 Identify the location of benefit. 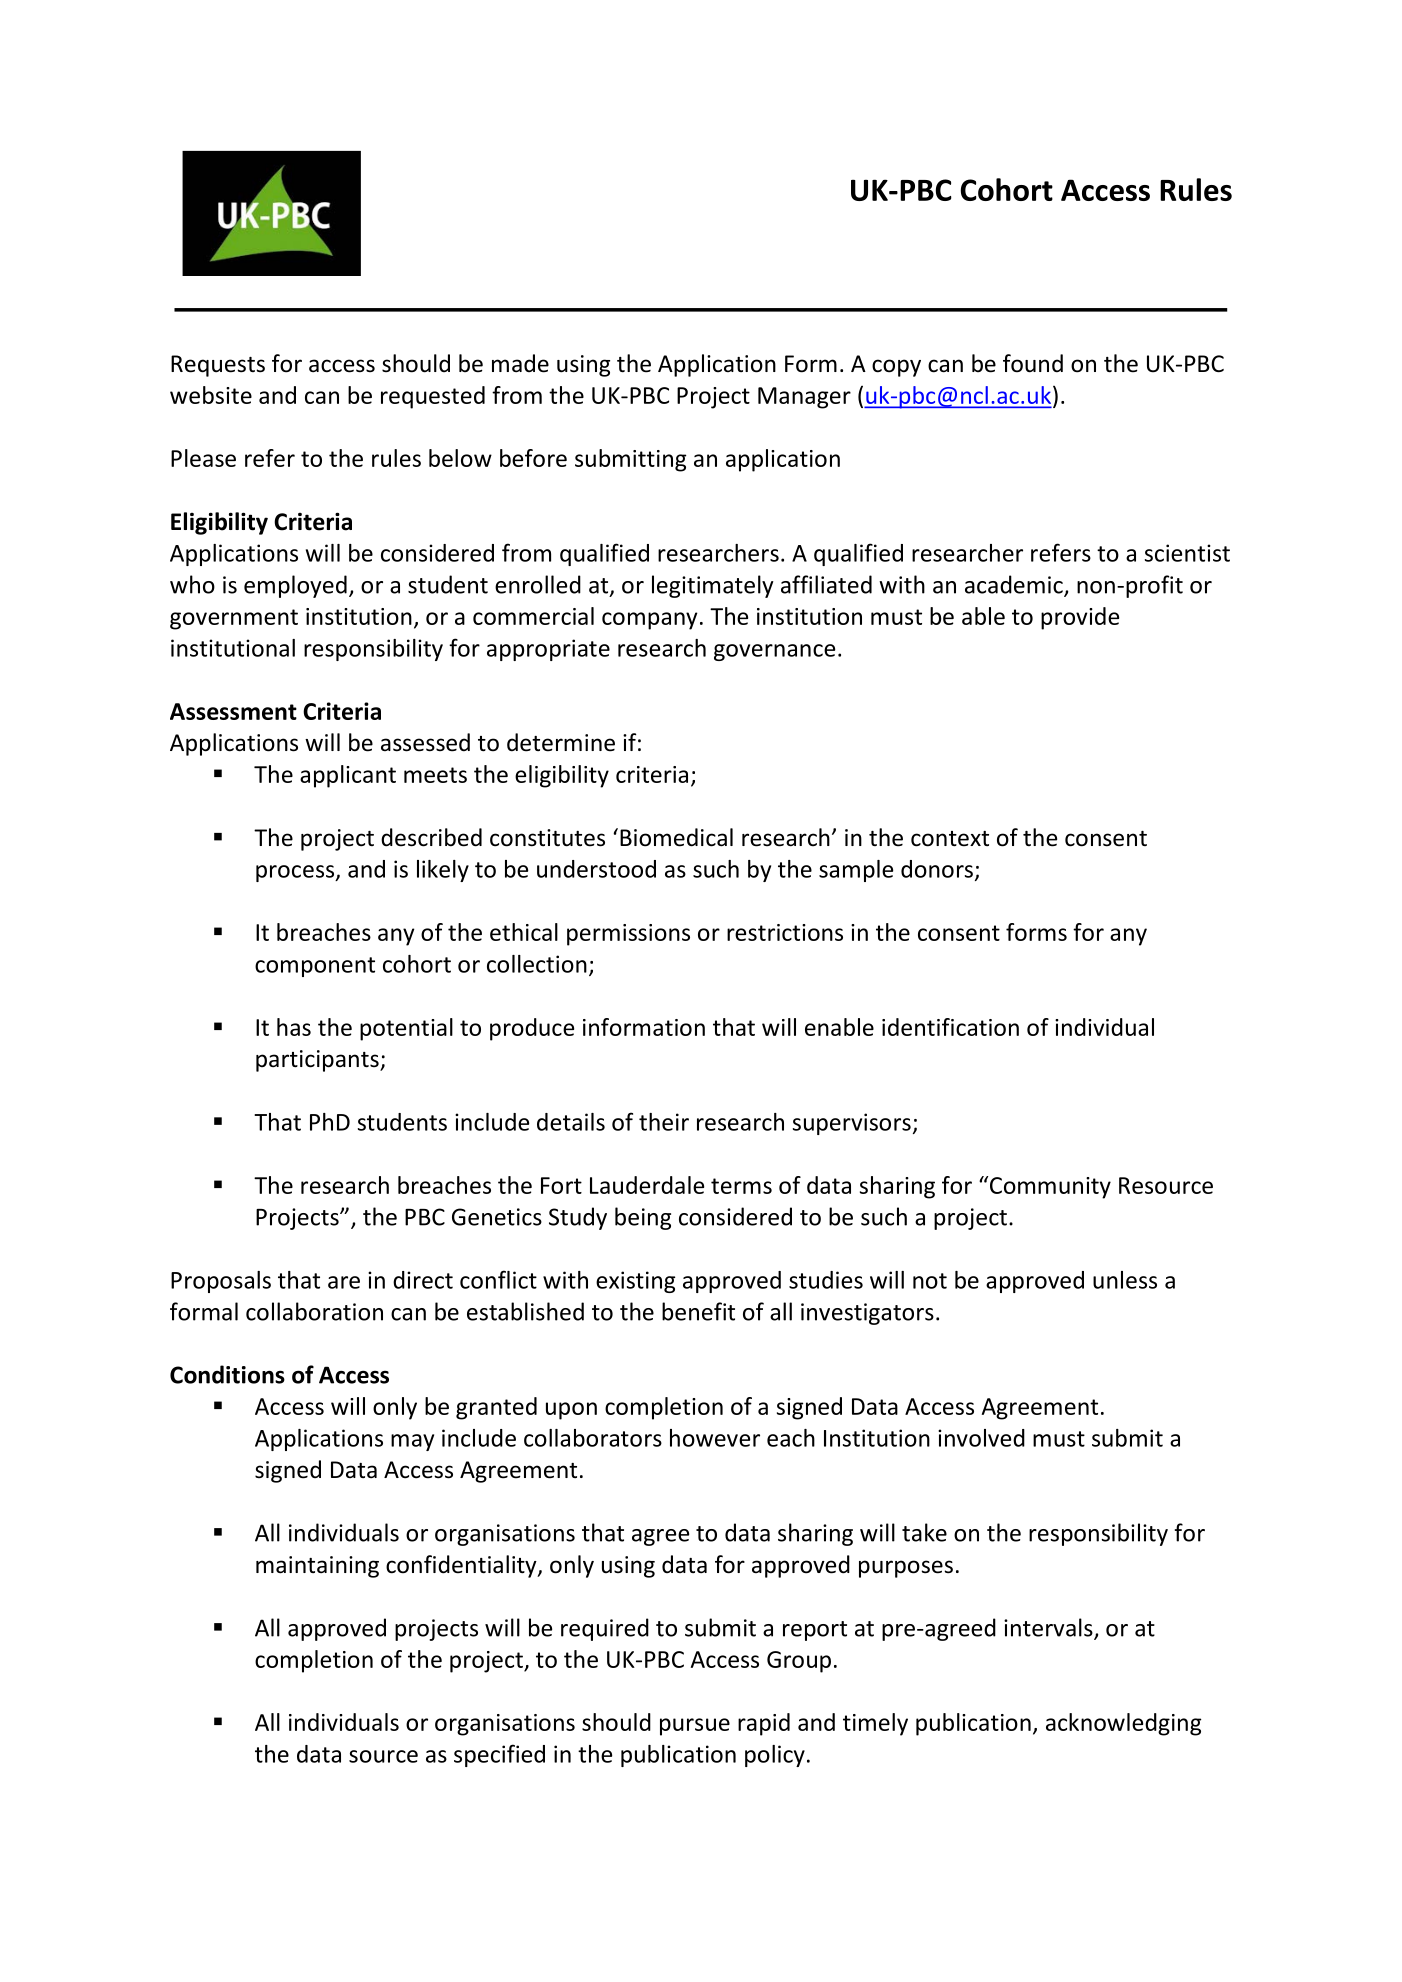
(698, 1311).
